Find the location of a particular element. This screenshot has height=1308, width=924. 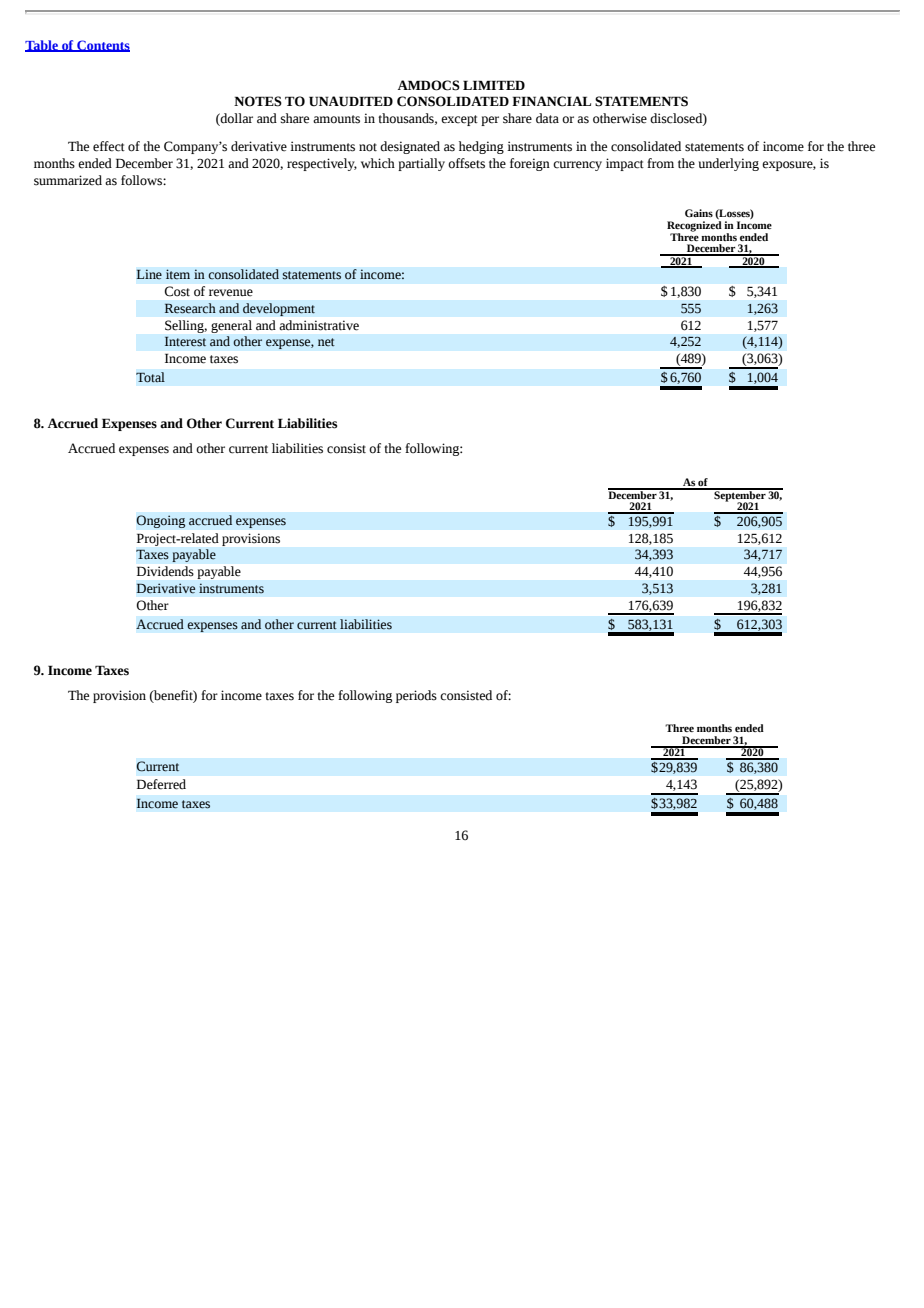

September is located at coordinates (740, 495).
